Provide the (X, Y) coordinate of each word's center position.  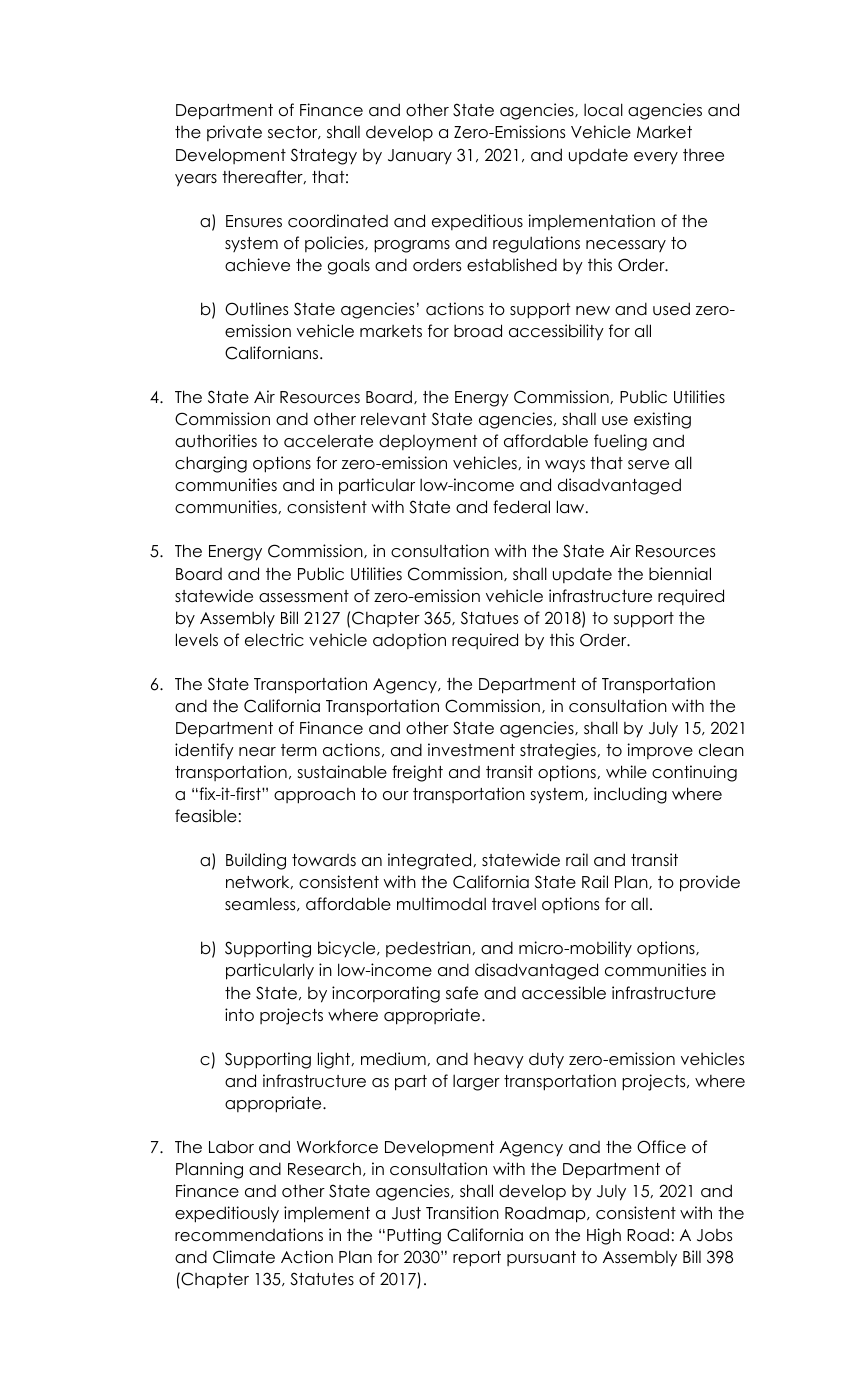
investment (471, 750)
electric (274, 640)
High (604, 1236)
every (656, 158)
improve (660, 751)
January (420, 156)
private (234, 133)
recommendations (249, 1235)
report (477, 1259)
